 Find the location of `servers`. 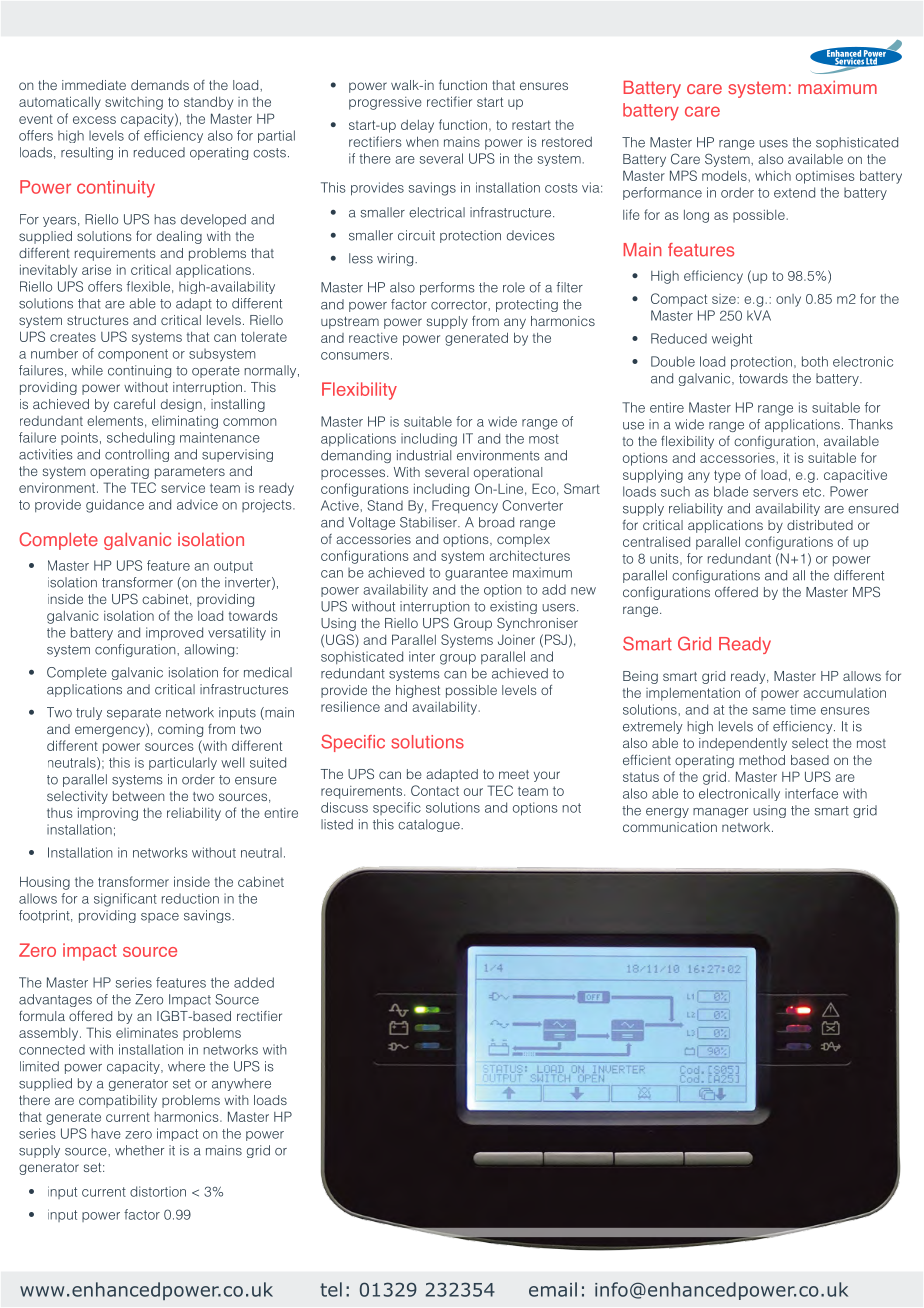

servers is located at coordinates (775, 493).
